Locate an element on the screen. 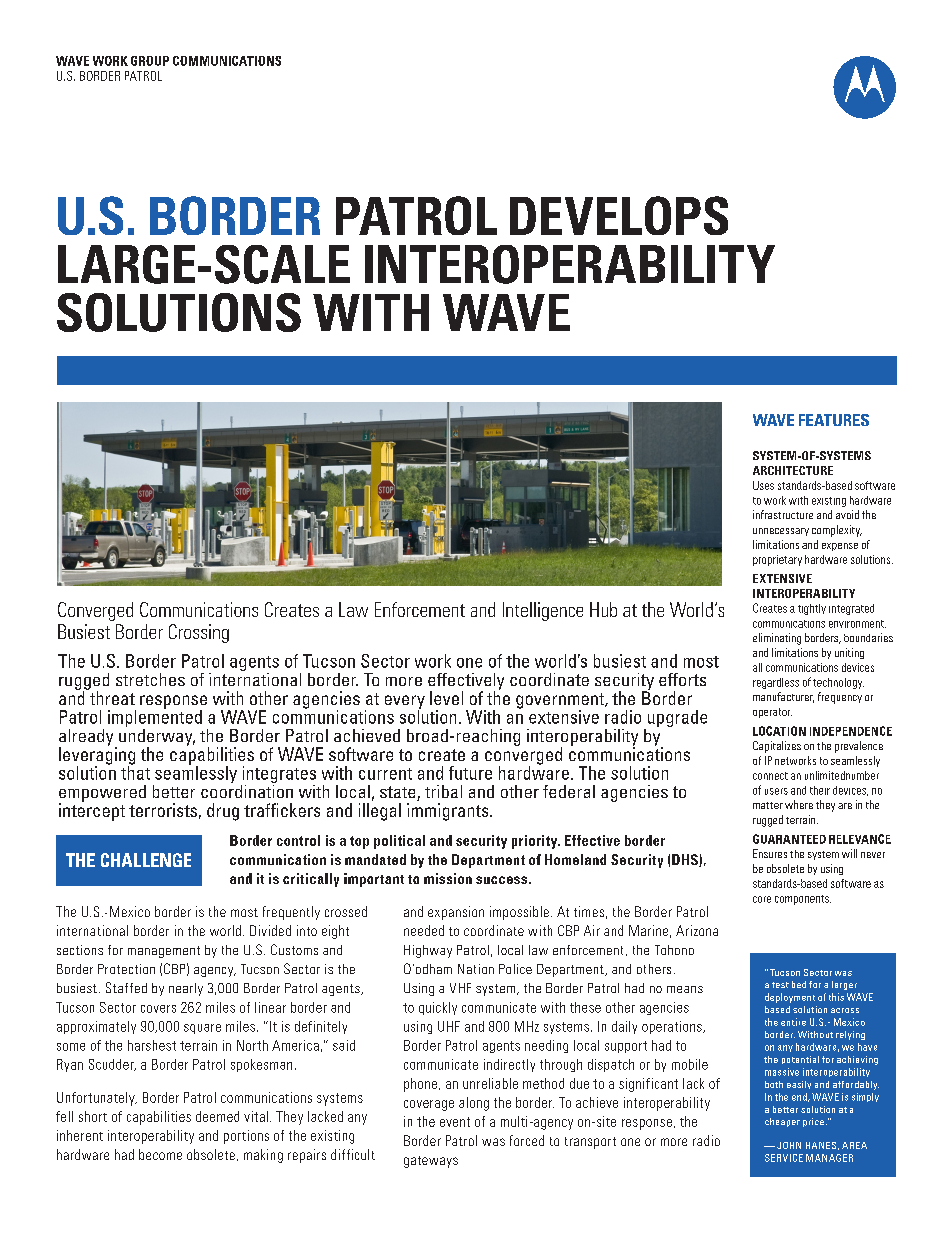  Uses is located at coordinates (763, 485).
